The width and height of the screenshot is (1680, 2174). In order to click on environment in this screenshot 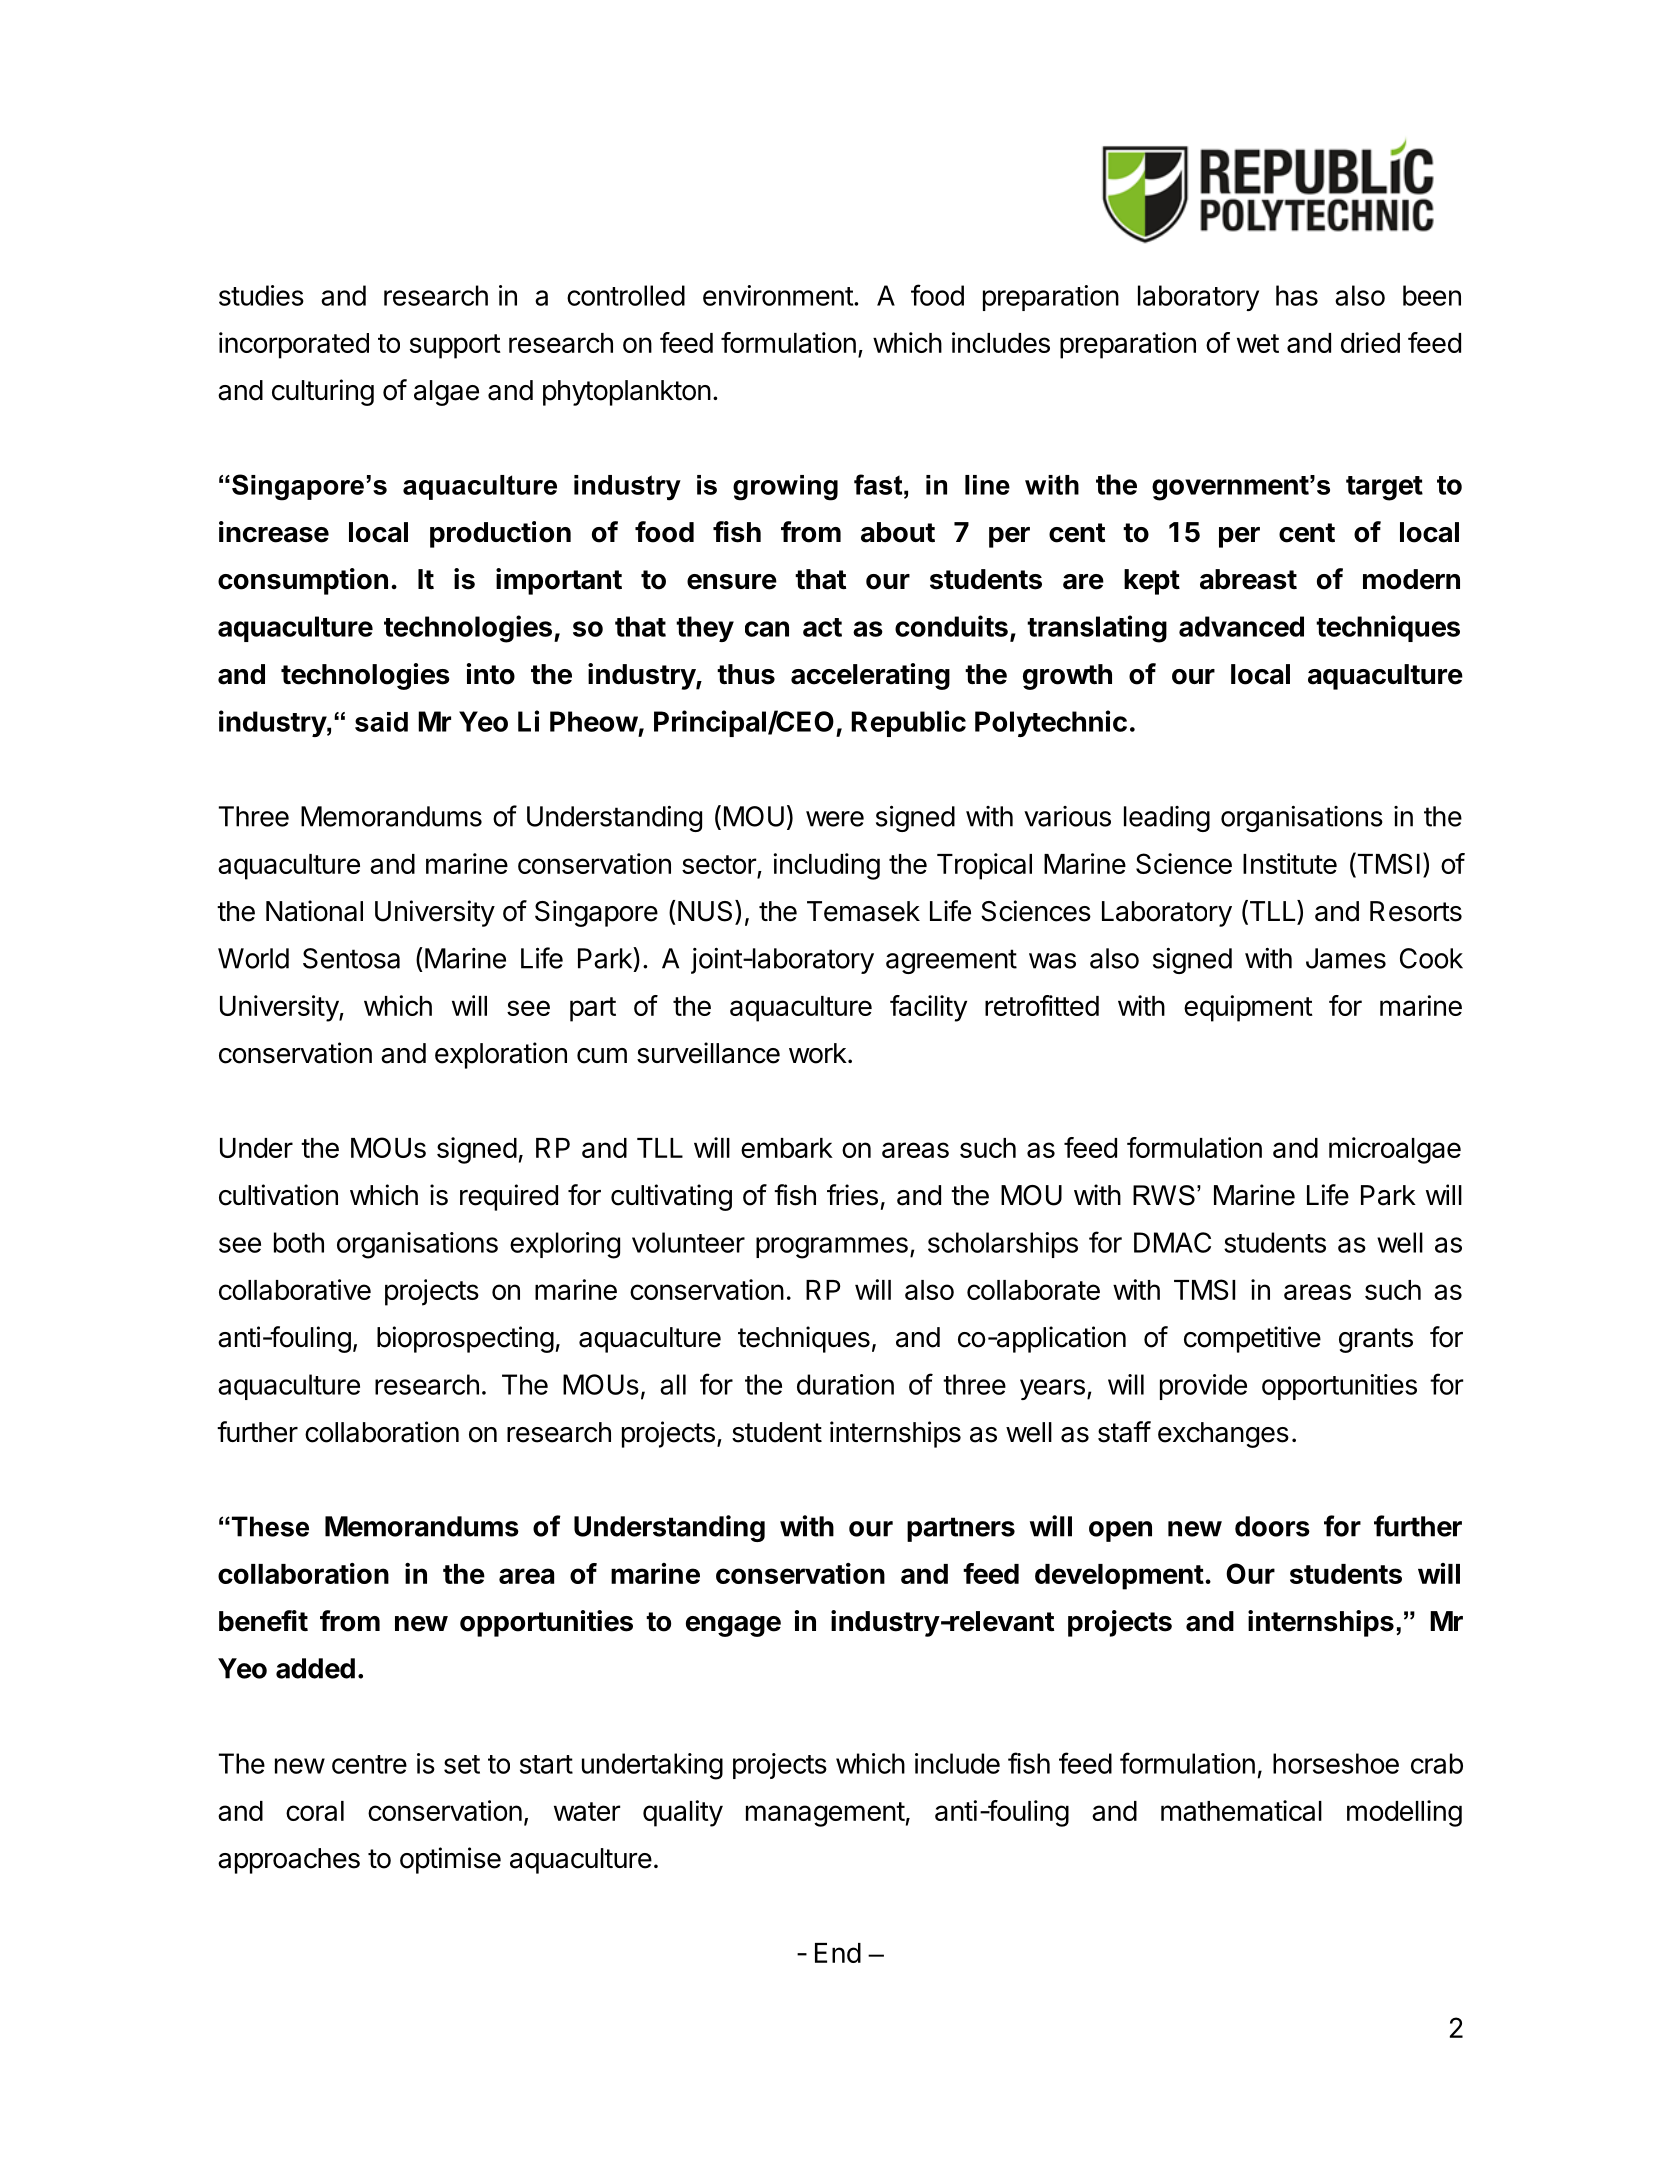, I will do `click(778, 295)`.
